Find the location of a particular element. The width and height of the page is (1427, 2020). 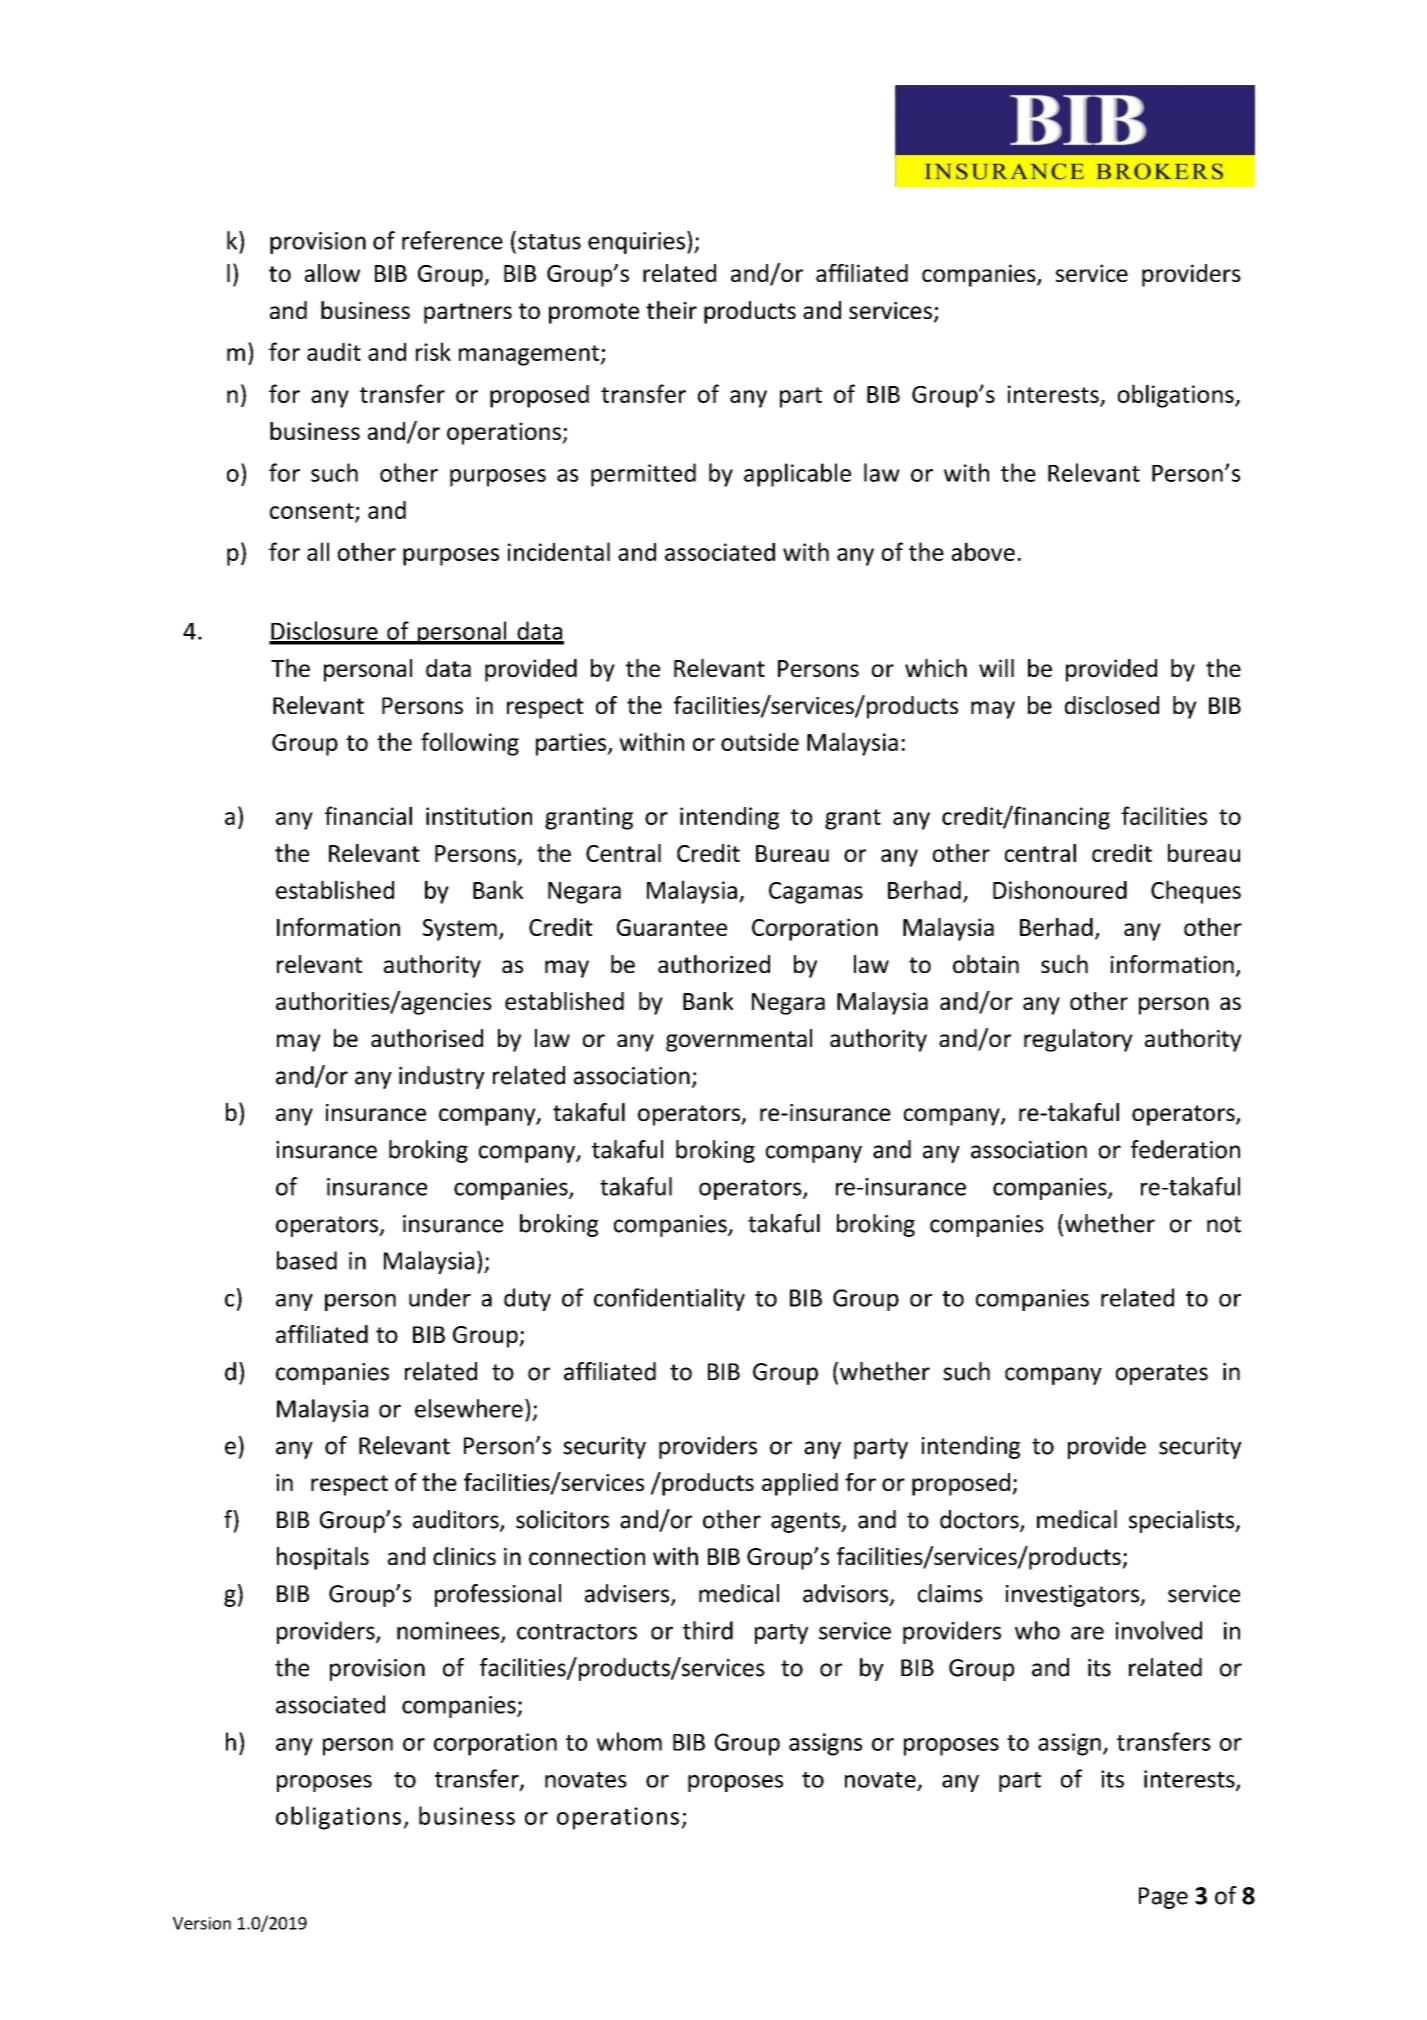

Version is located at coordinates (202, 1923).
